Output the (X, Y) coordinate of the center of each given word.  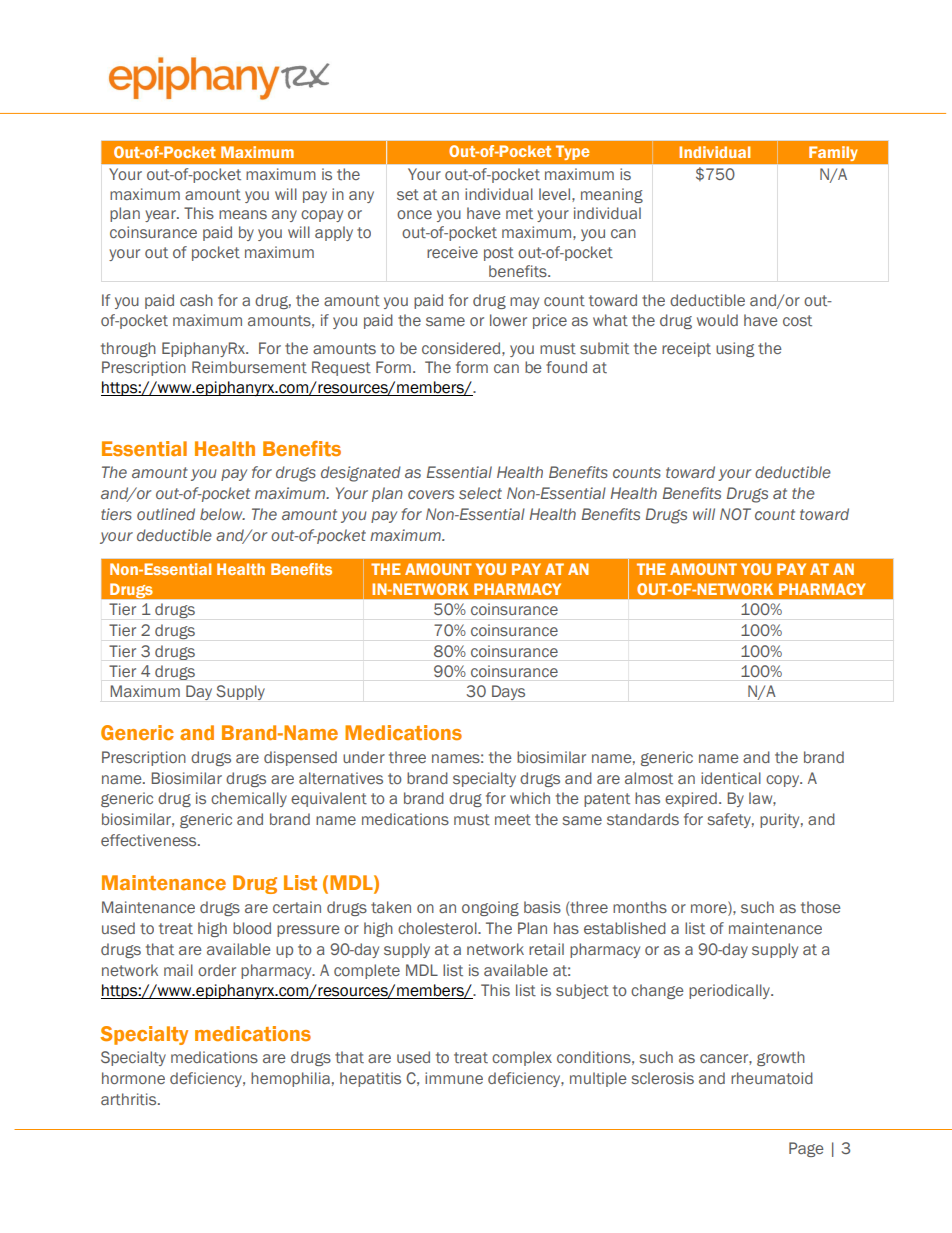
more (710, 907)
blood (252, 928)
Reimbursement (249, 367)
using (735, 349)
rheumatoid (772, 1078)
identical (731, 778)
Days (508, 692)
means (243, 214)
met (519, 213)
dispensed (300, 758)
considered (461, 348)
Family (833, 153)
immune (454, 1078)
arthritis (130, 1099)
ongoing (490, 908)
